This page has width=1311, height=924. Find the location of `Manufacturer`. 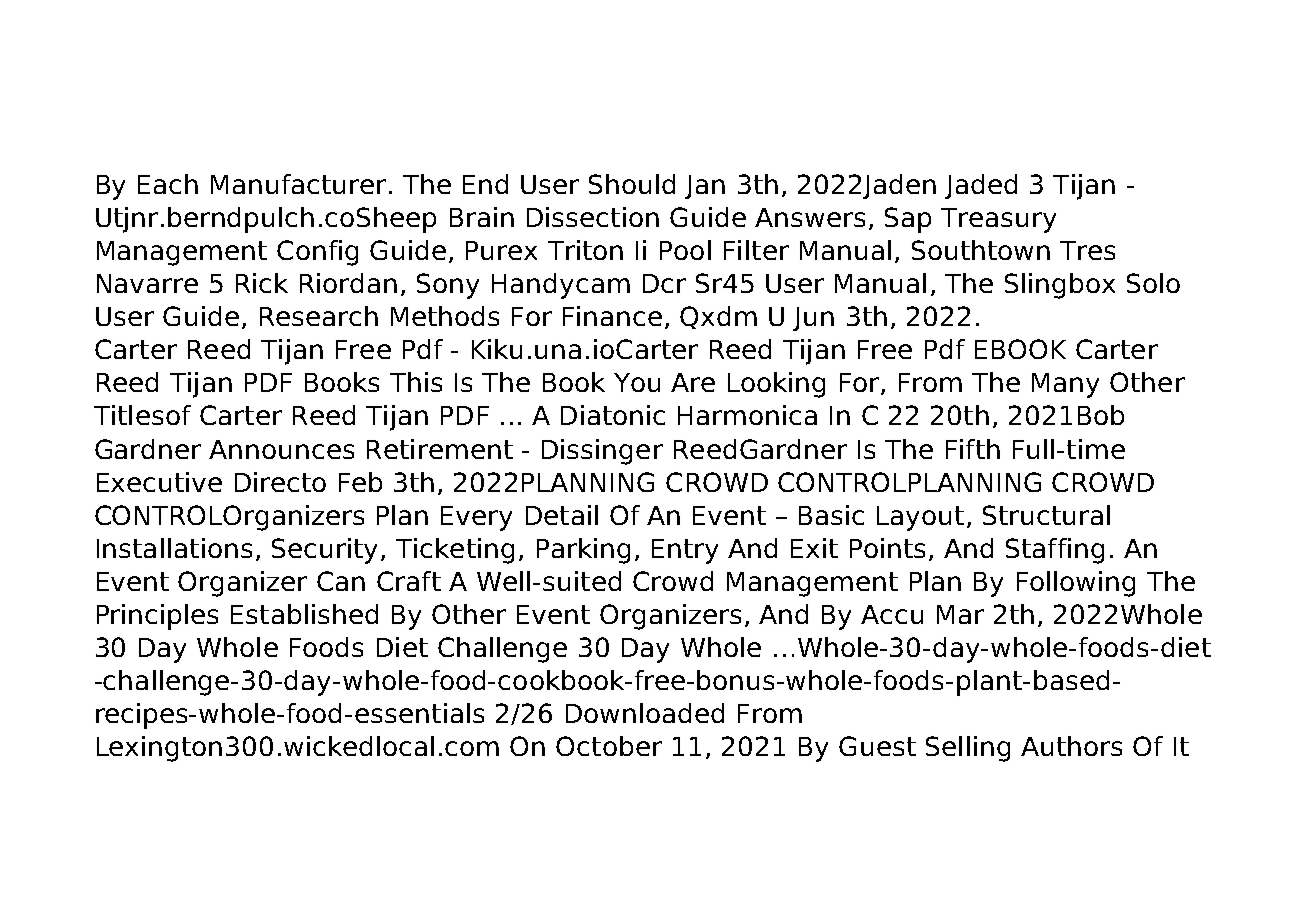

Manufacturer is located at coordinates (298, 184).
